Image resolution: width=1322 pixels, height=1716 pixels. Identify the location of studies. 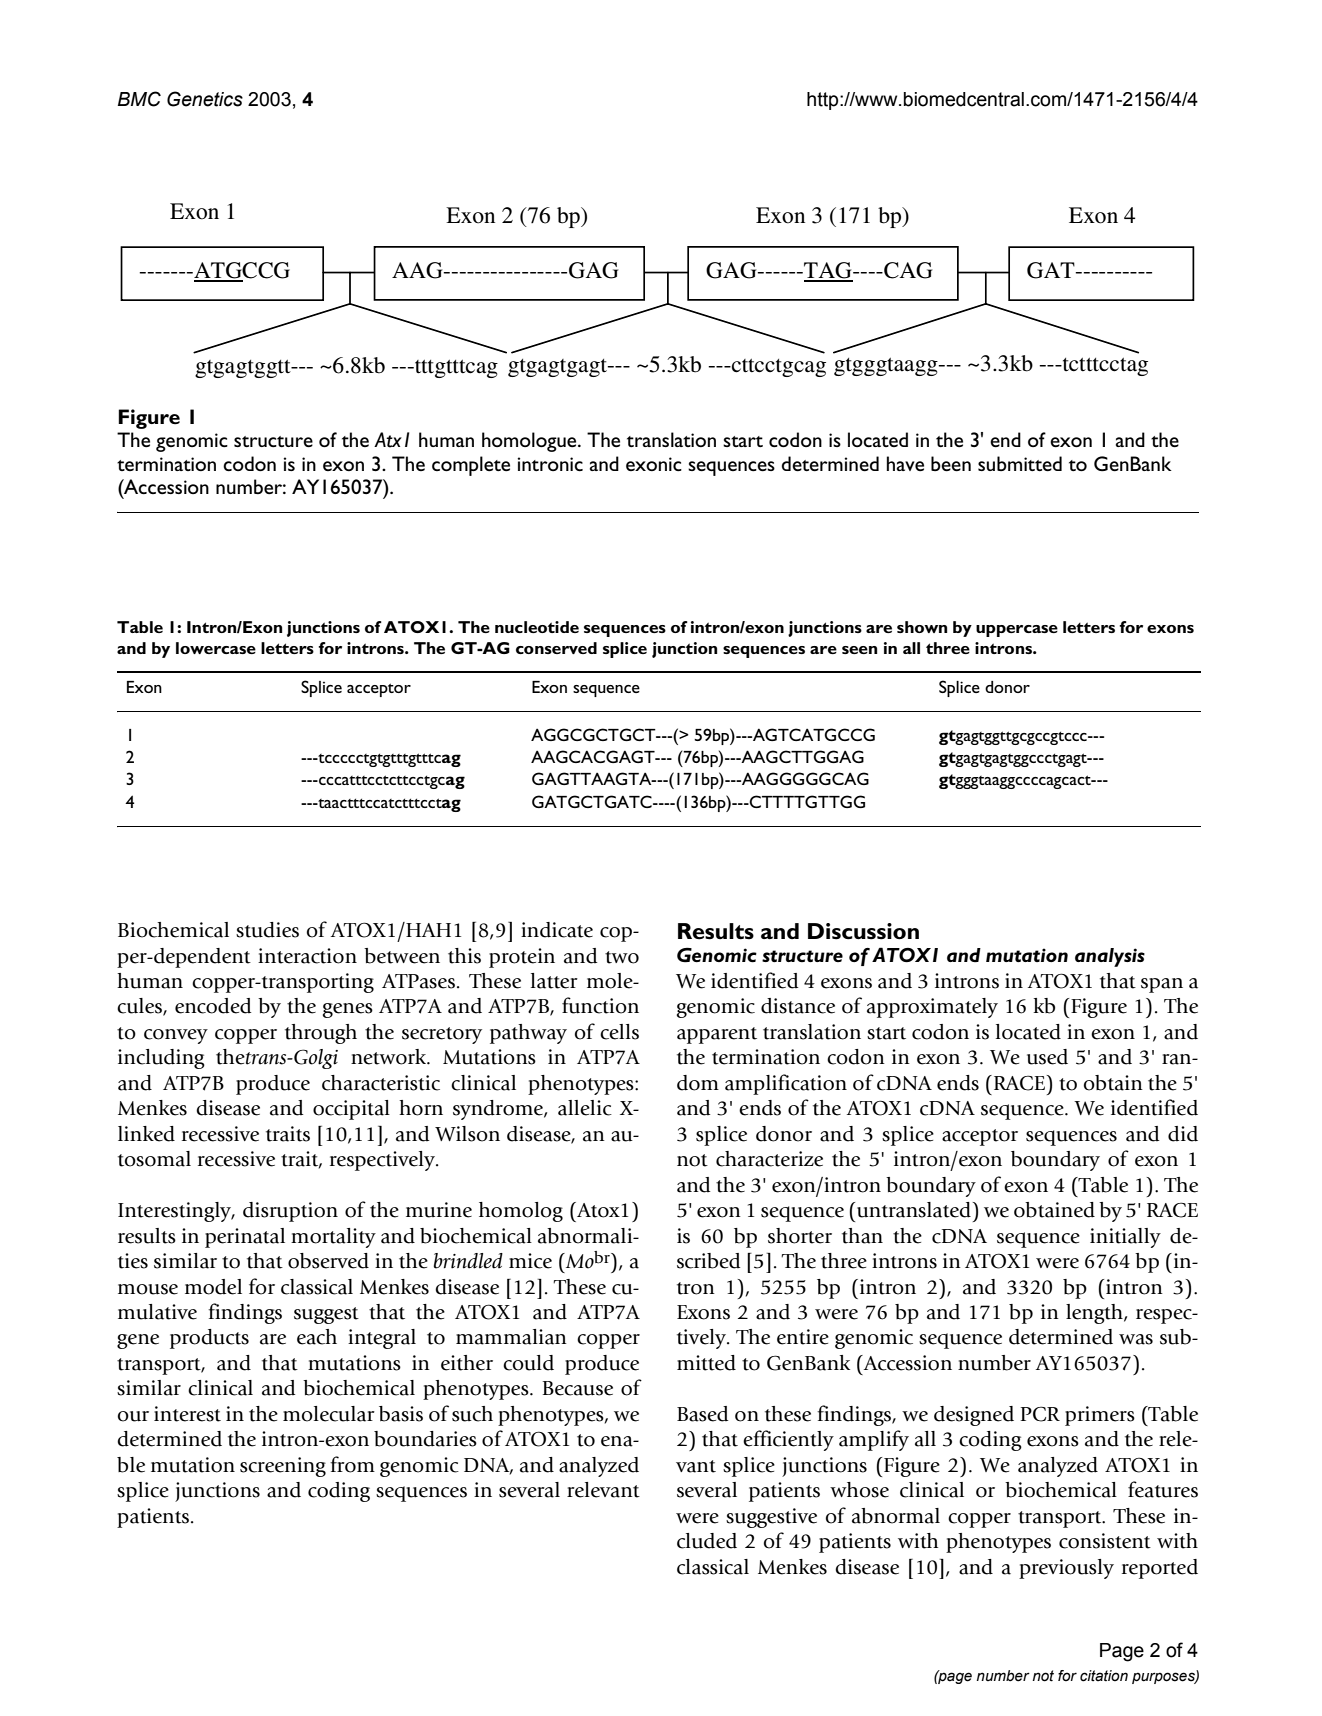
(267, 930).
